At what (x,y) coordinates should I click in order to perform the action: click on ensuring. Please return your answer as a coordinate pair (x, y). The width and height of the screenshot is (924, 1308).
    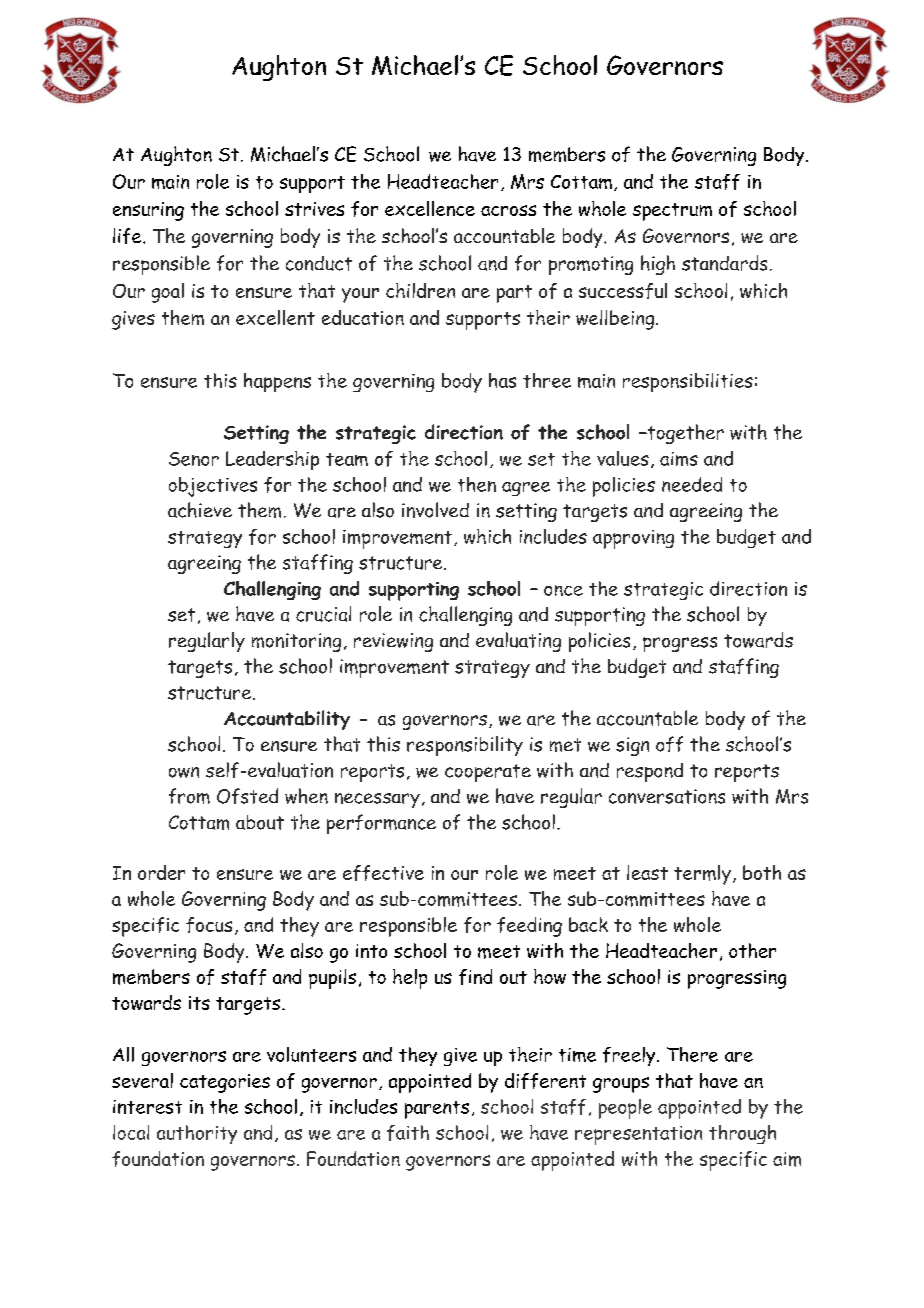
    Looking at the image, I should click on (148, 211).
